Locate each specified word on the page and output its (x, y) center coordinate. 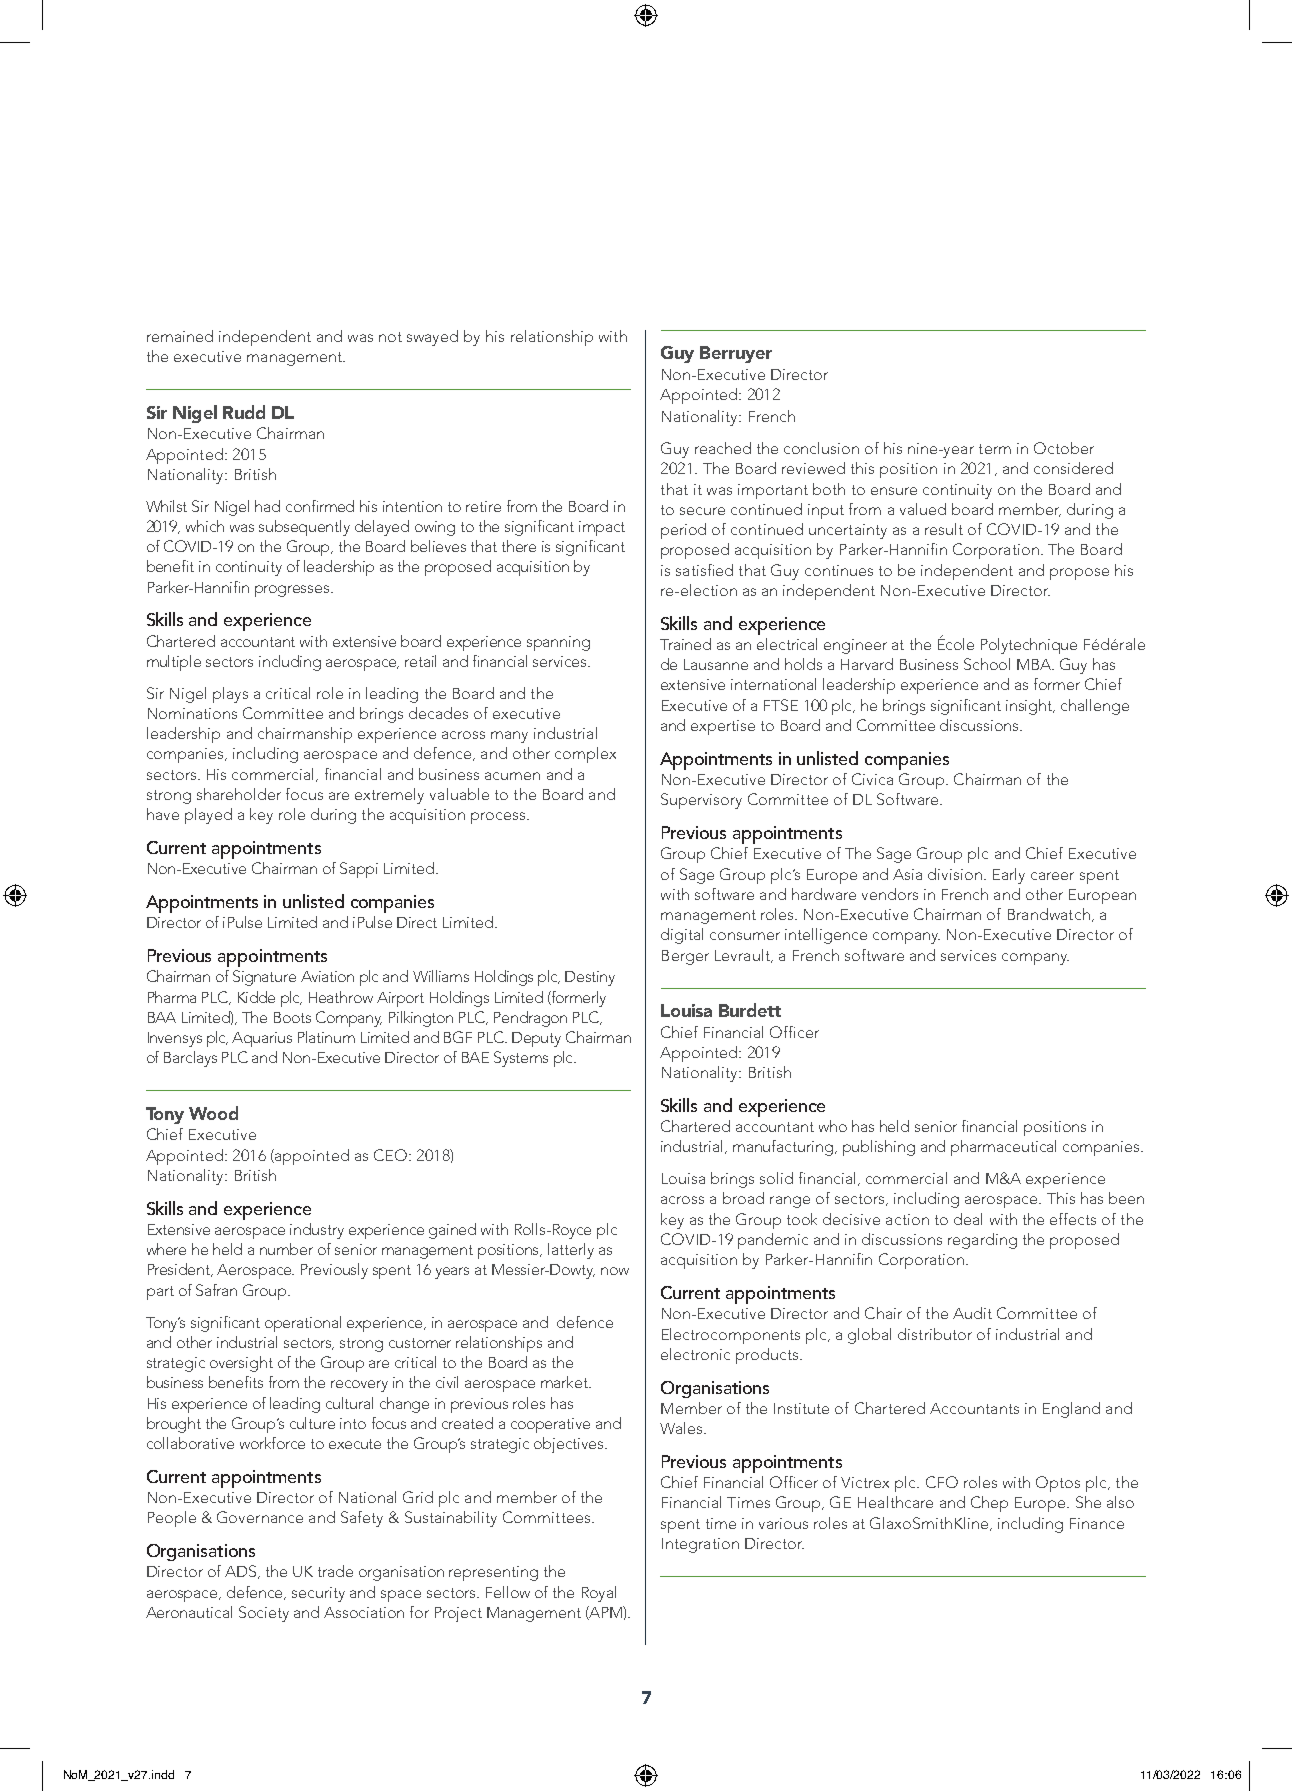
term (995, 449)
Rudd (244, 412)
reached (723, 448)
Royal (599, 1594)
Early (1009, 876)
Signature (264, 978)
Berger (685, 957)
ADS (242, 1572)
